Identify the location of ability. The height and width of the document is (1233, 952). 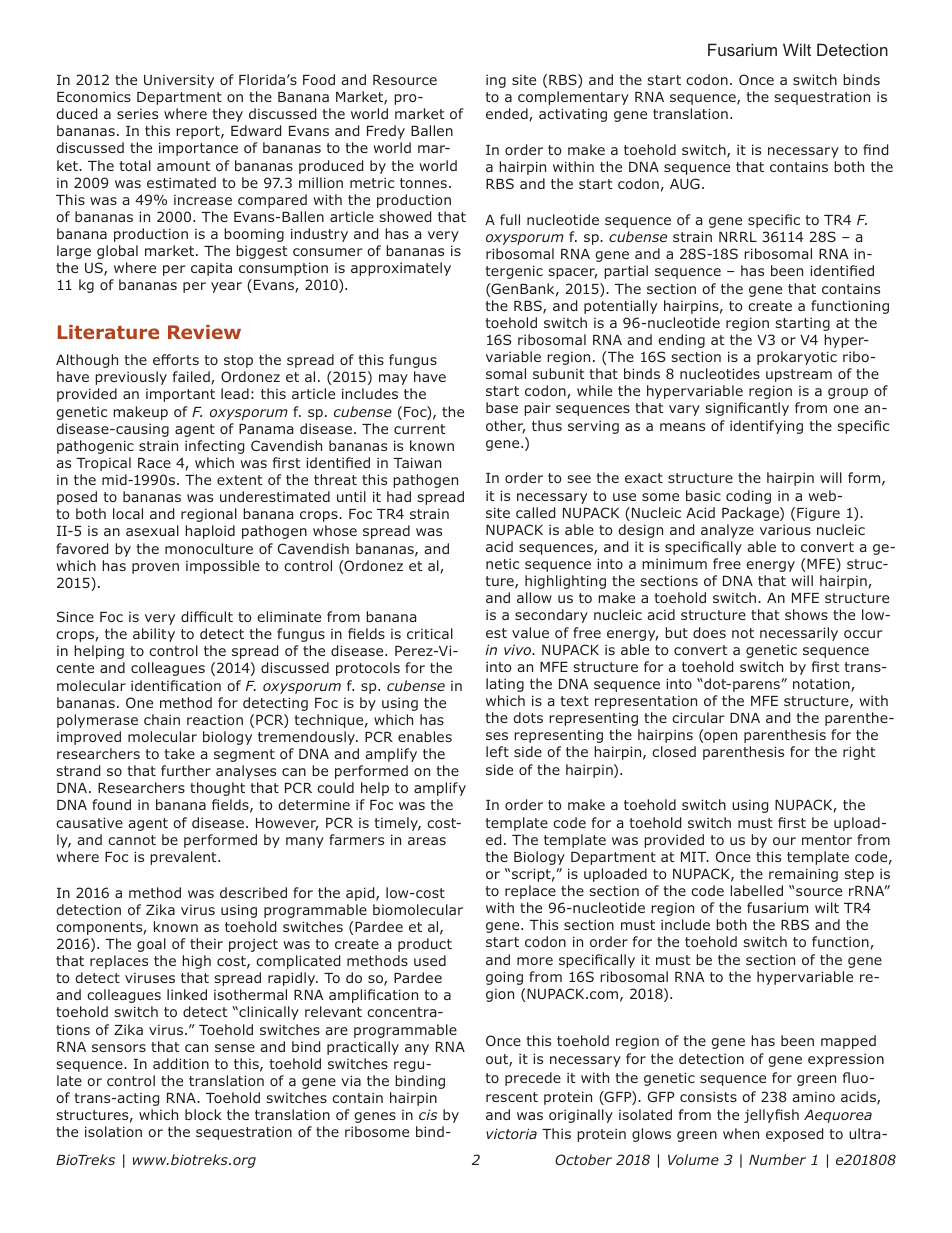
(154, 635).
